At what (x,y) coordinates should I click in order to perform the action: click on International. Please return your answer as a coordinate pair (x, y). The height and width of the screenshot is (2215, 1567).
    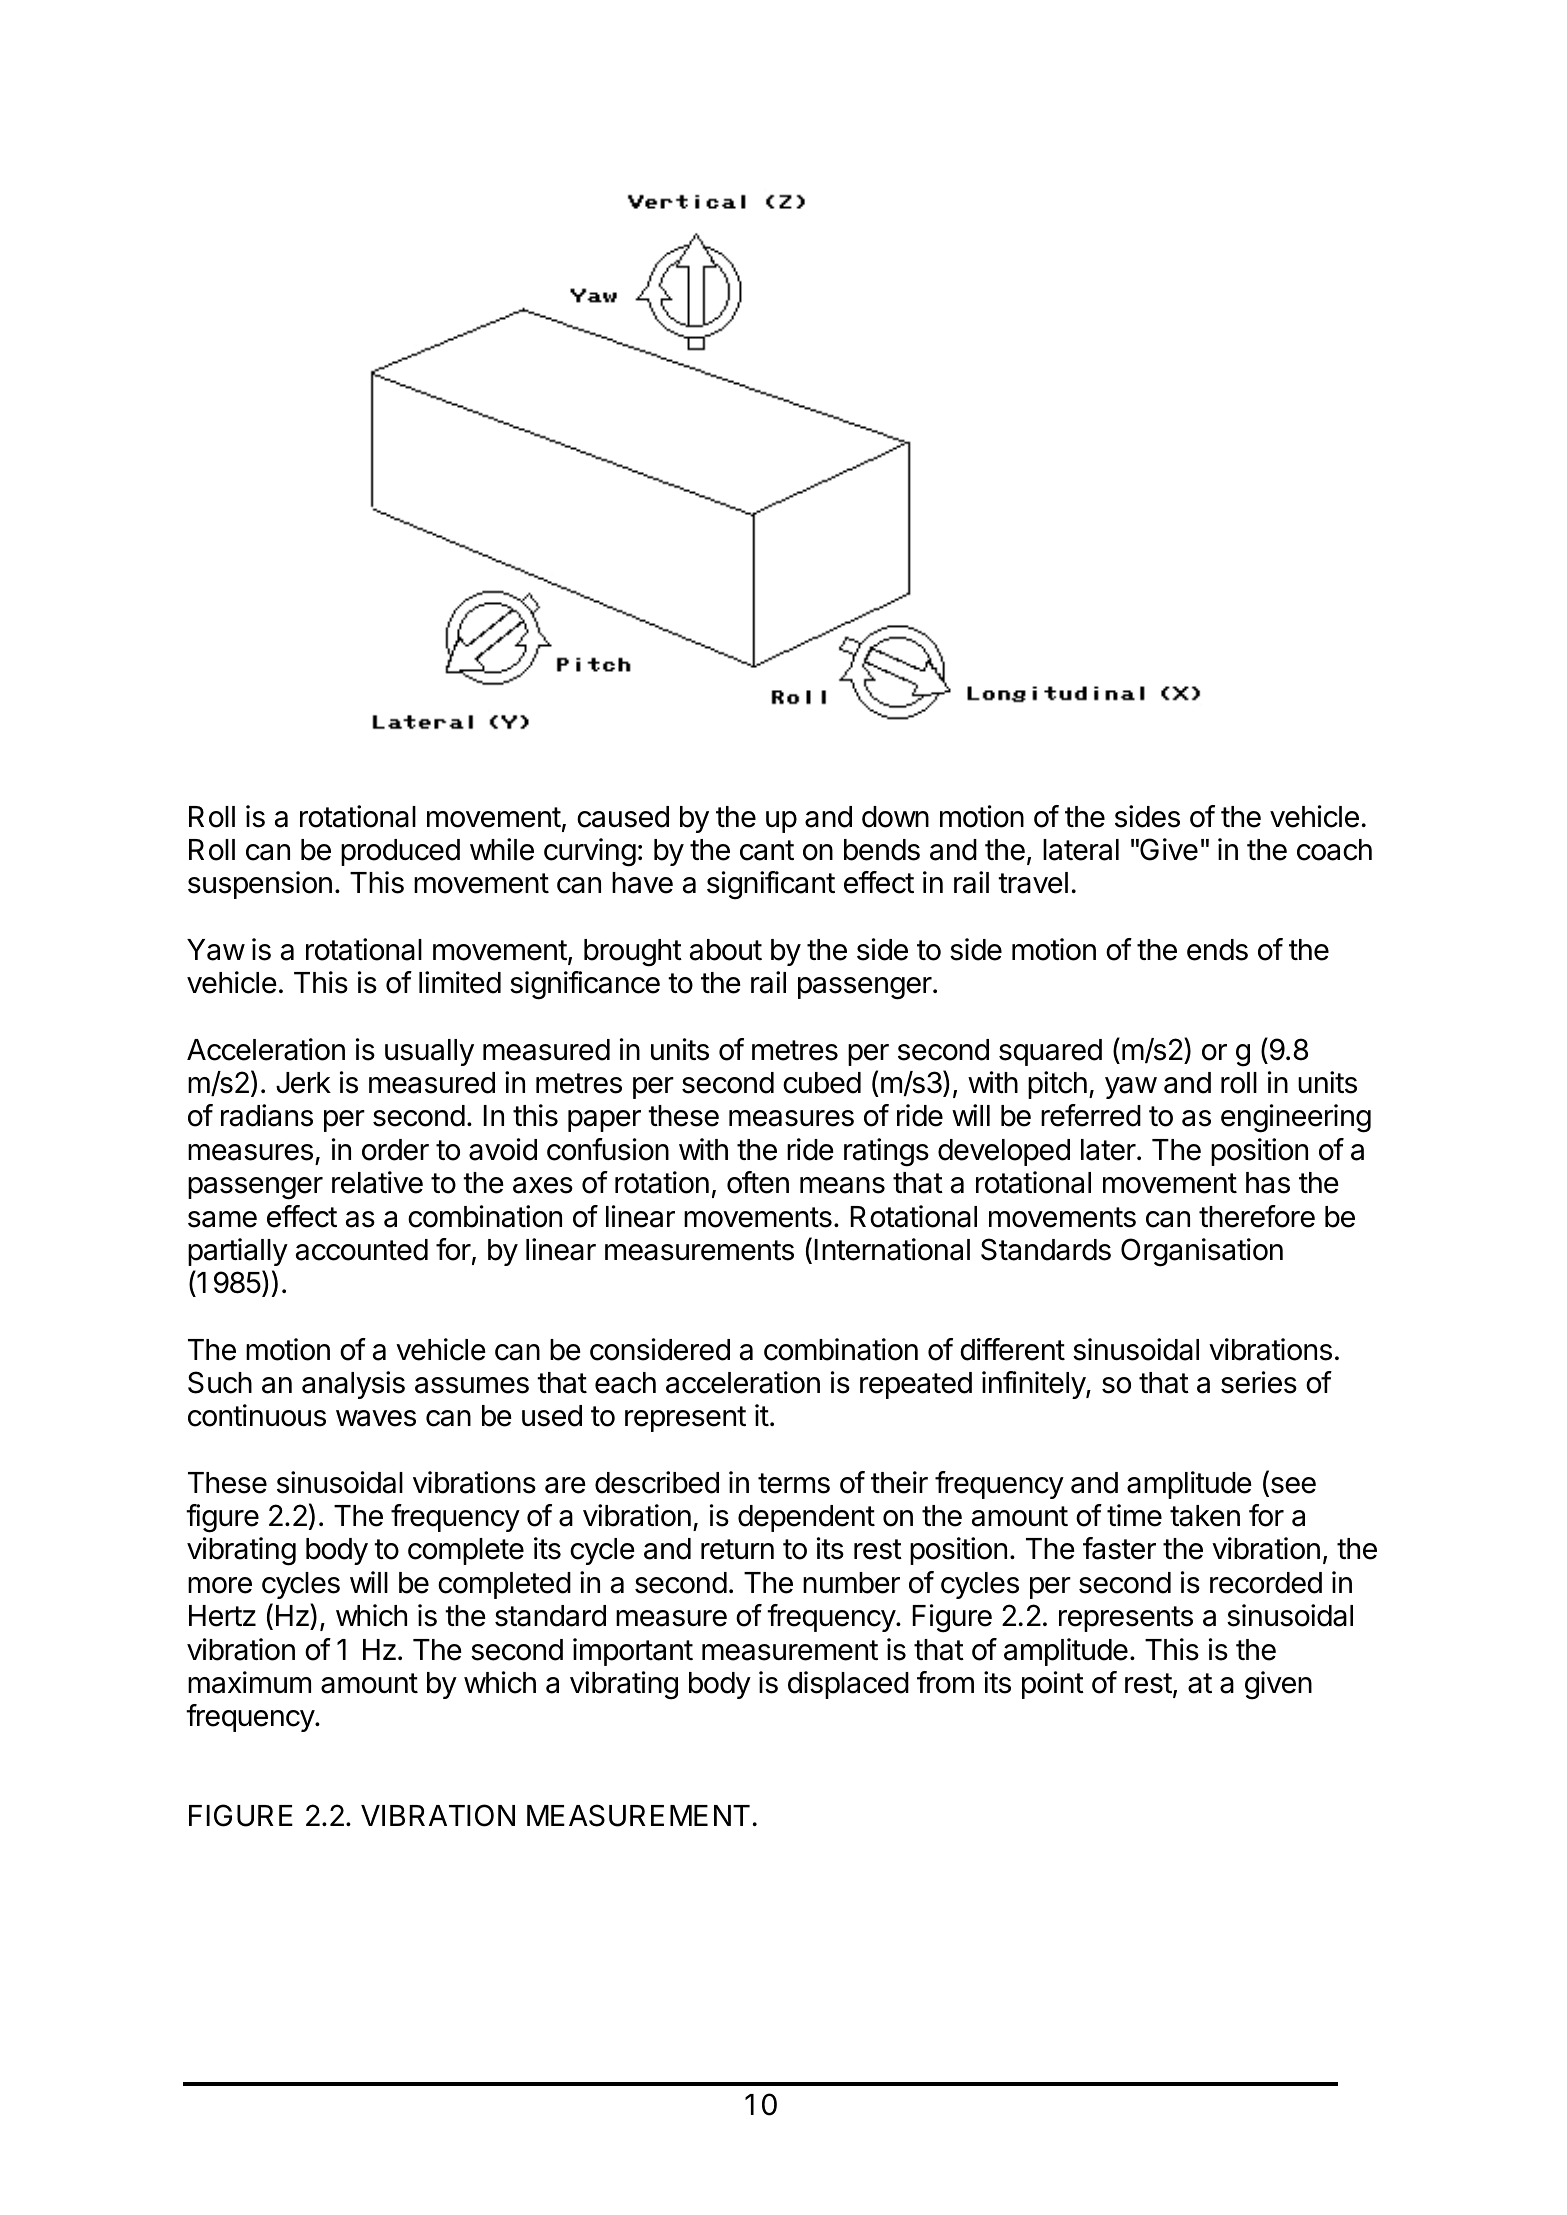
    Looking at the image, I should click on (892, 1249).
